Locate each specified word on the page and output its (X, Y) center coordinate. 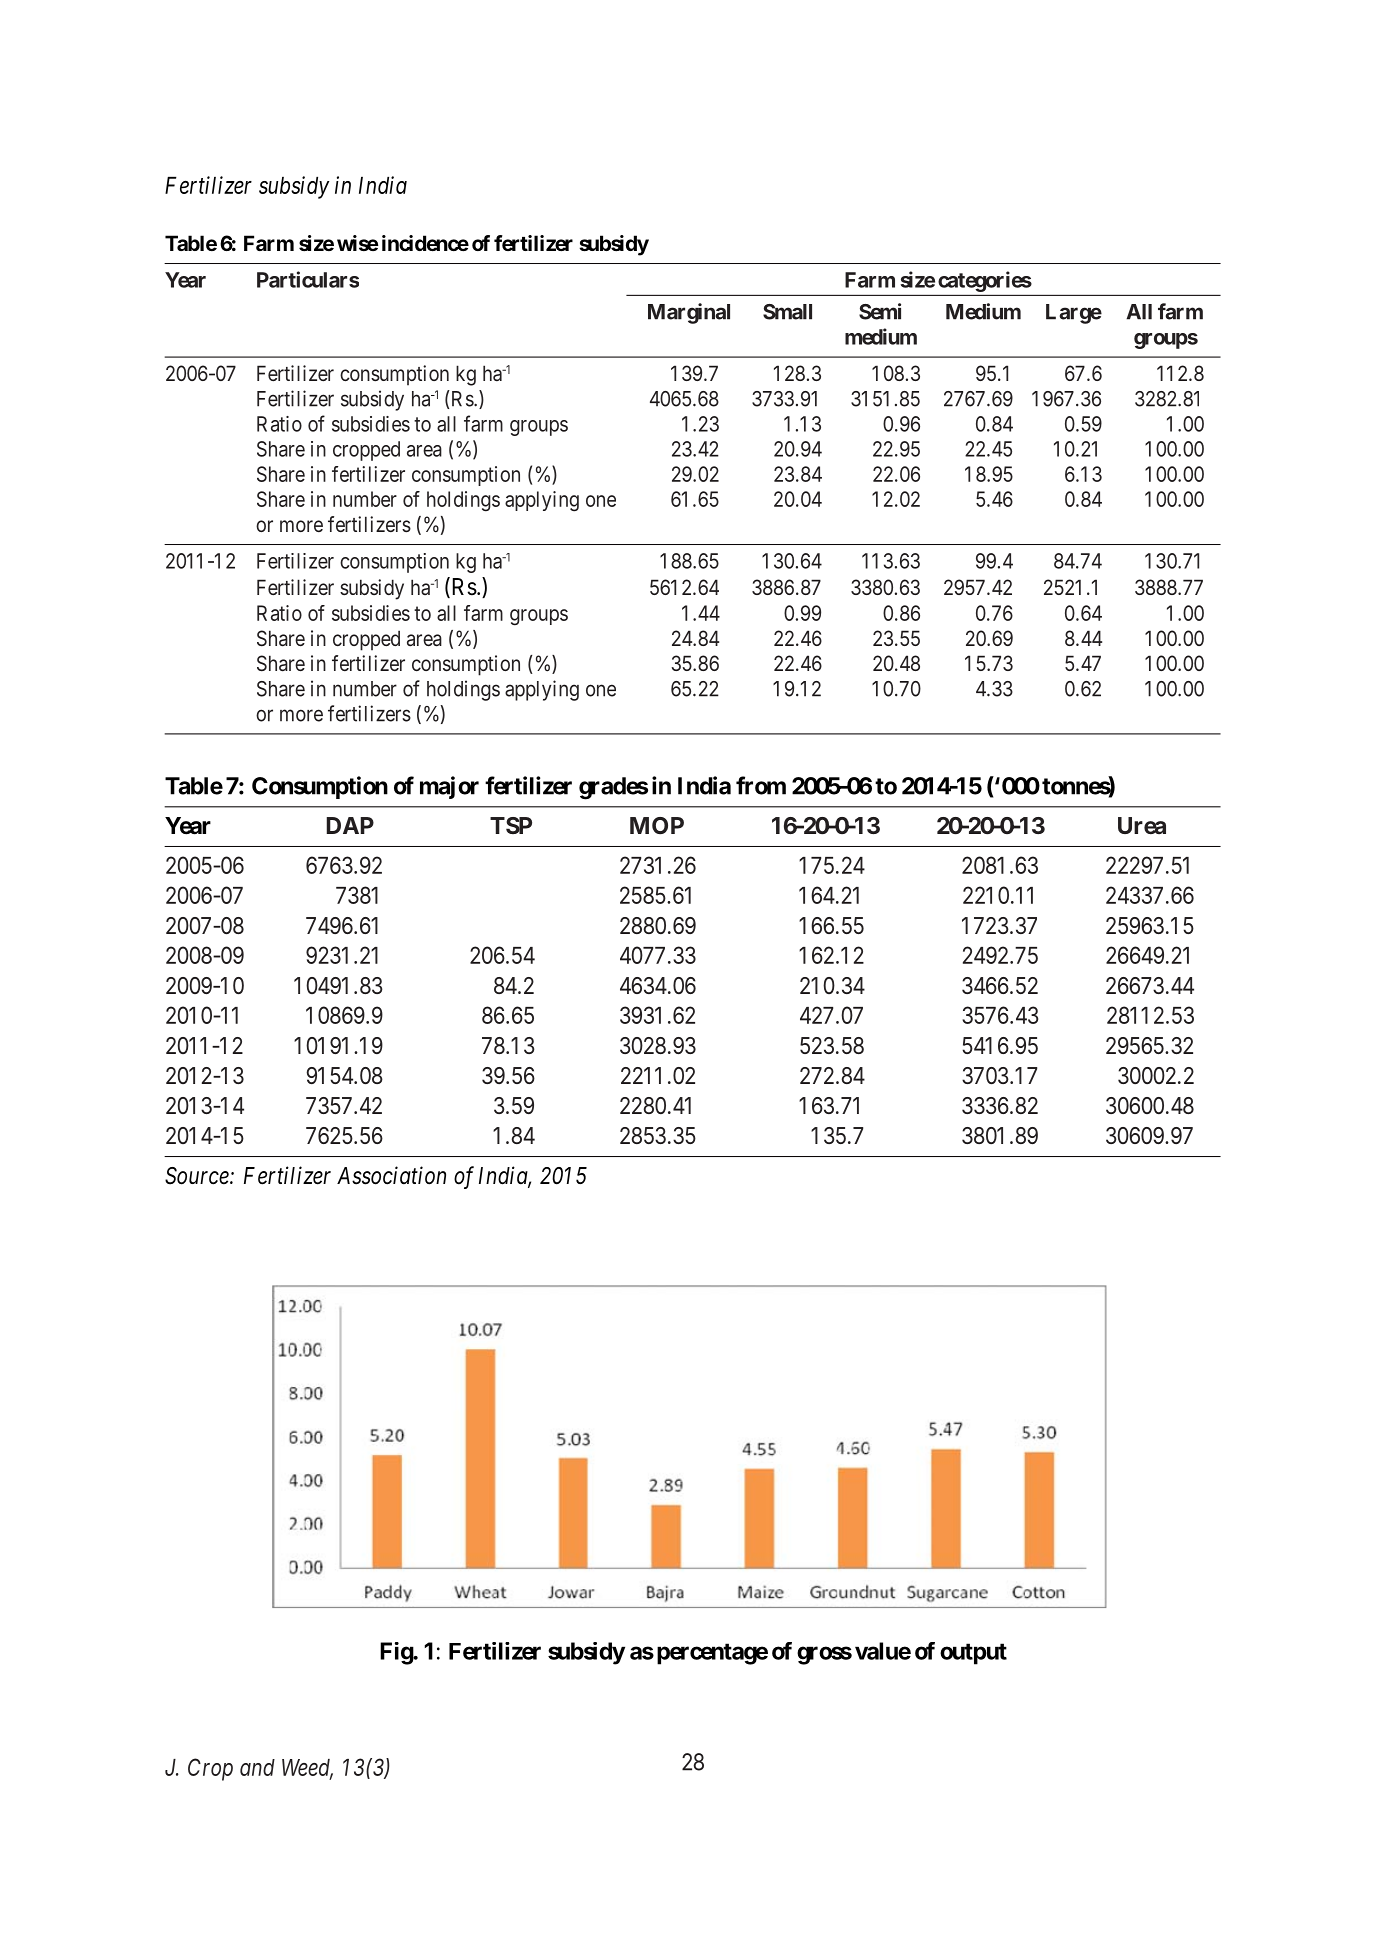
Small (787, 312)
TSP (511, 825)
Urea (1142, 825)
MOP (657, 825)
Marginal (689, 313)
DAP (350, 825)
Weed (307, 1769)
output (973, 1654)
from (761, 785)
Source (198, 1176)
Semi (880, 311)
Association (391, 1175)
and (257, 1767)
